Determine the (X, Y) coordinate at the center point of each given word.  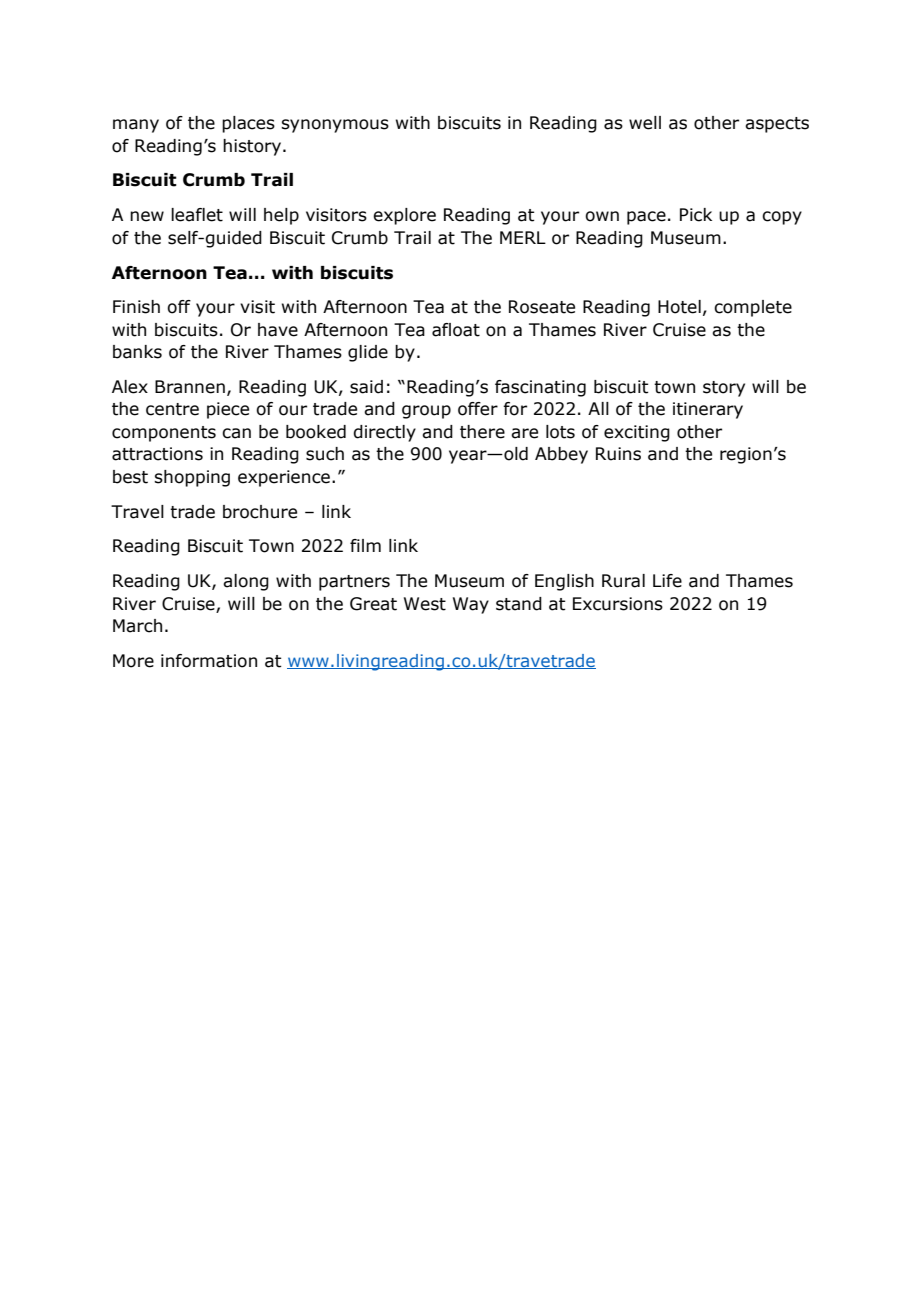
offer (478, 409)
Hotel (679, 307)
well (645, 123)
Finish (136, 307)
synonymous (335, 126)
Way (471, 605)
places (248, 124)
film (365, 545)
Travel (137, 512)
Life (667, 581)
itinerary (708, 410)
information (209, 661)
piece (228, 410)
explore (404, 216)
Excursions (618, 604)
